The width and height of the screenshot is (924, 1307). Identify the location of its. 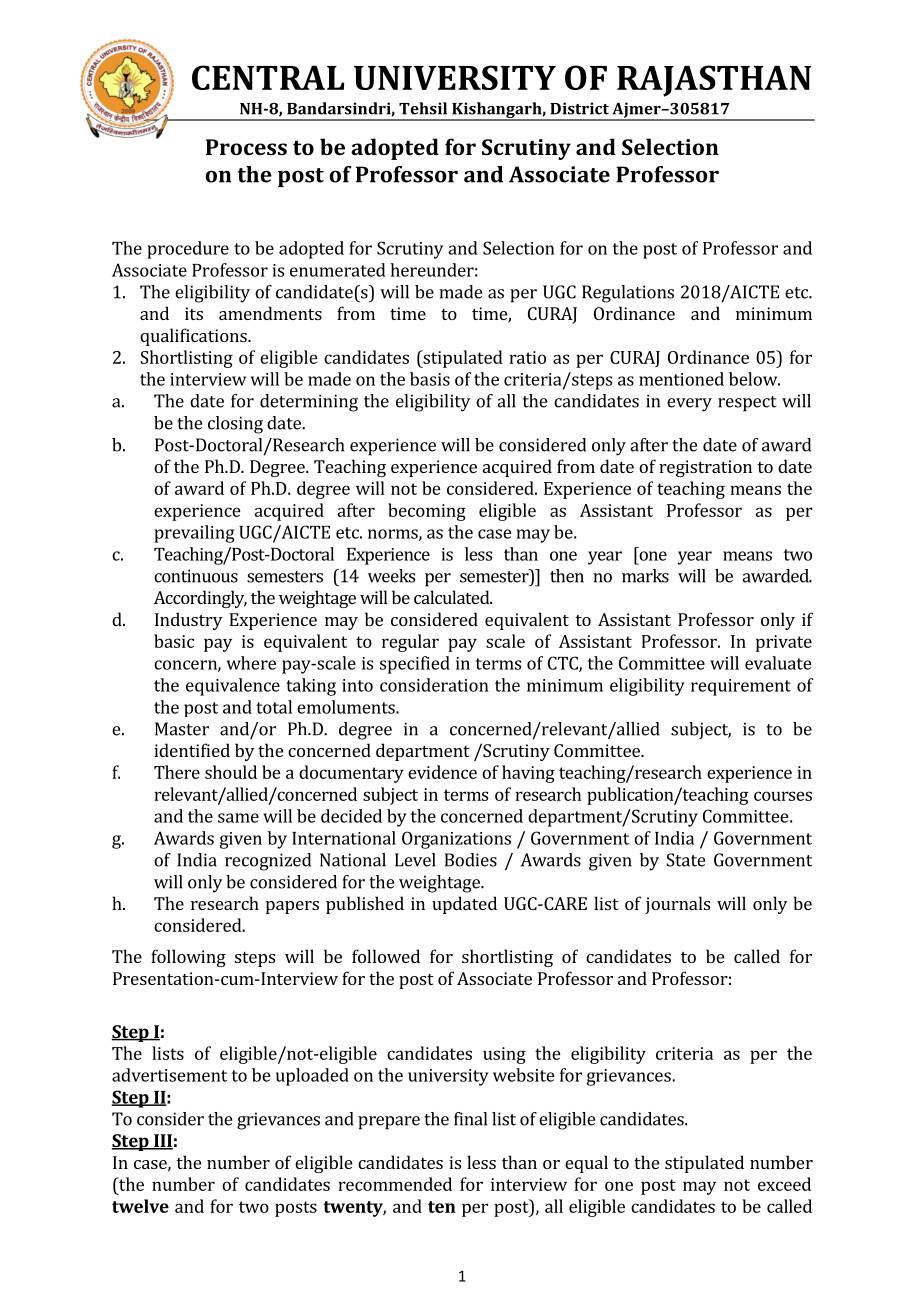
(194, 313).
